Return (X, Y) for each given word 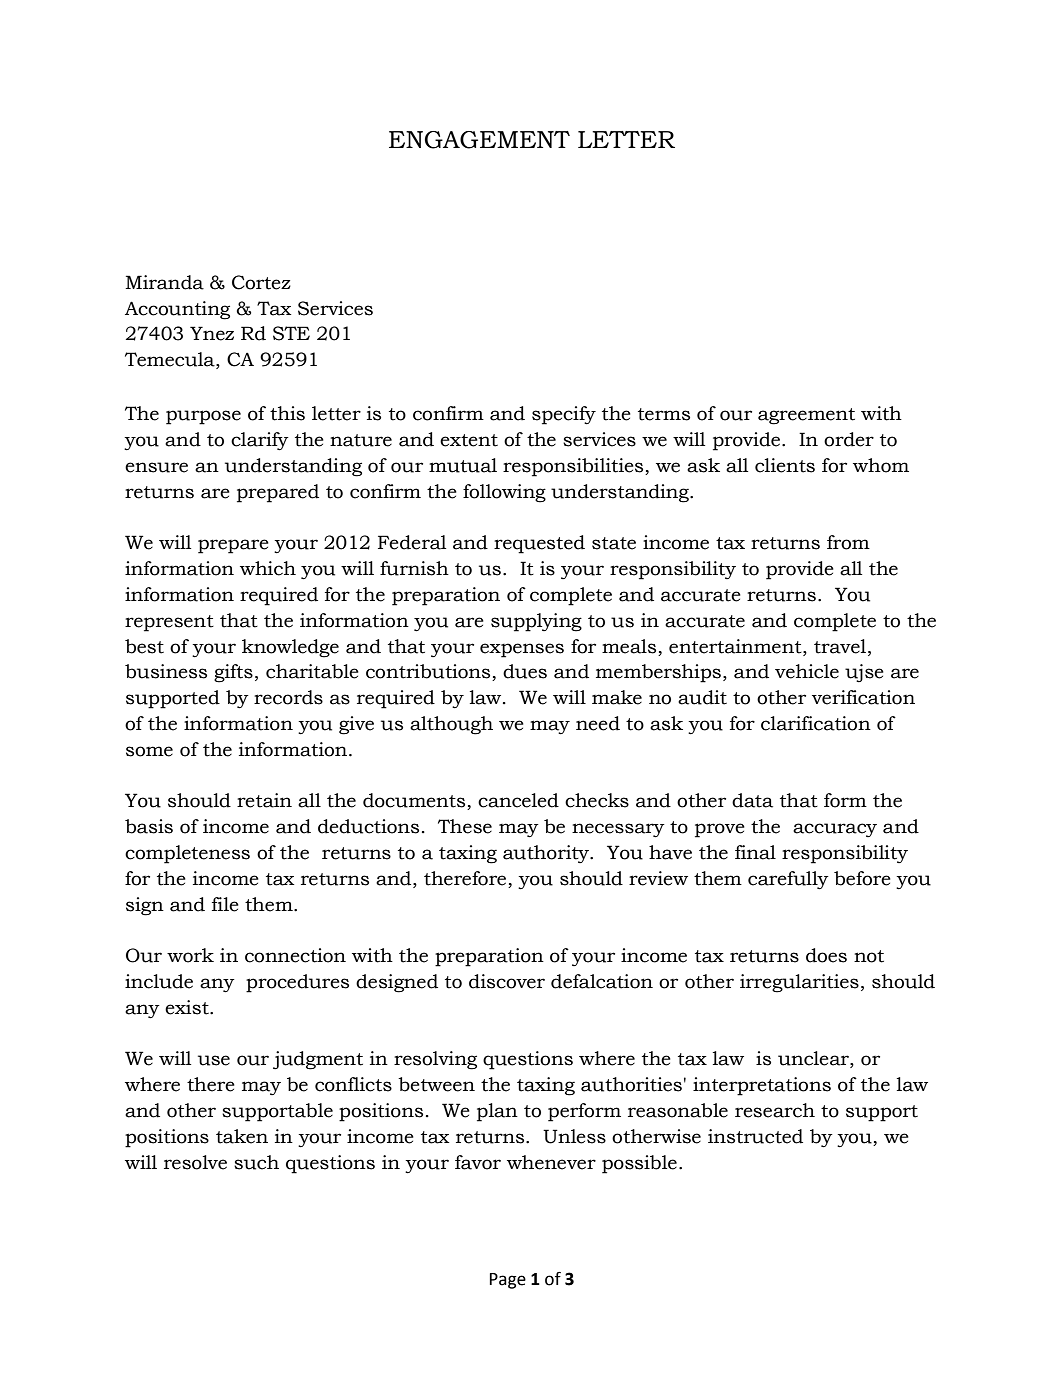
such (256, 1162)
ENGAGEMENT (479, 140)
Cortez (261, 282)
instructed (755, 1136)
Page (508, 1281)
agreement (806, 416)
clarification (816, 723)
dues (525, 671)
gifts (233, 673)
